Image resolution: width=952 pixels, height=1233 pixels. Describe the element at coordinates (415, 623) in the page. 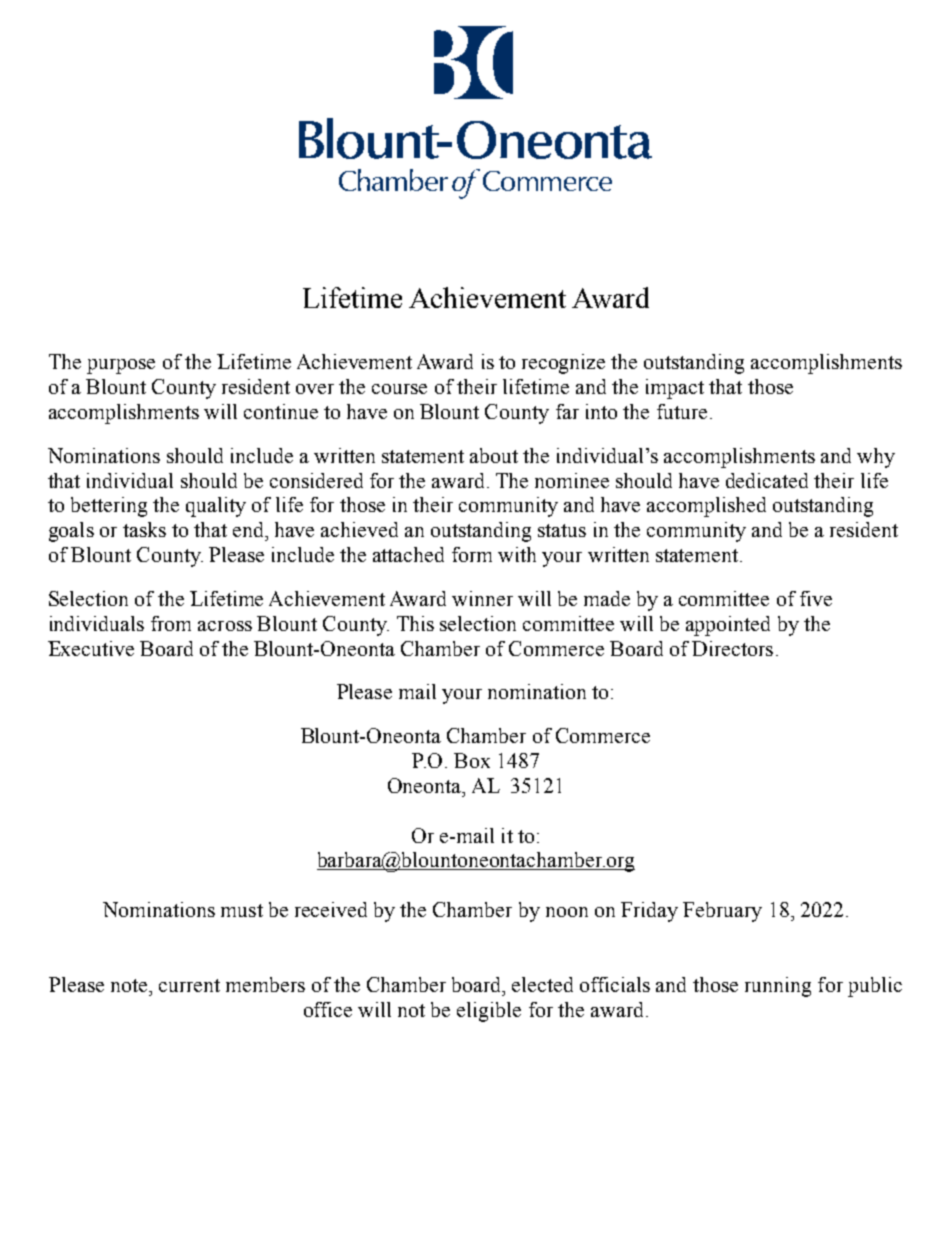

I see `This` at that location.
